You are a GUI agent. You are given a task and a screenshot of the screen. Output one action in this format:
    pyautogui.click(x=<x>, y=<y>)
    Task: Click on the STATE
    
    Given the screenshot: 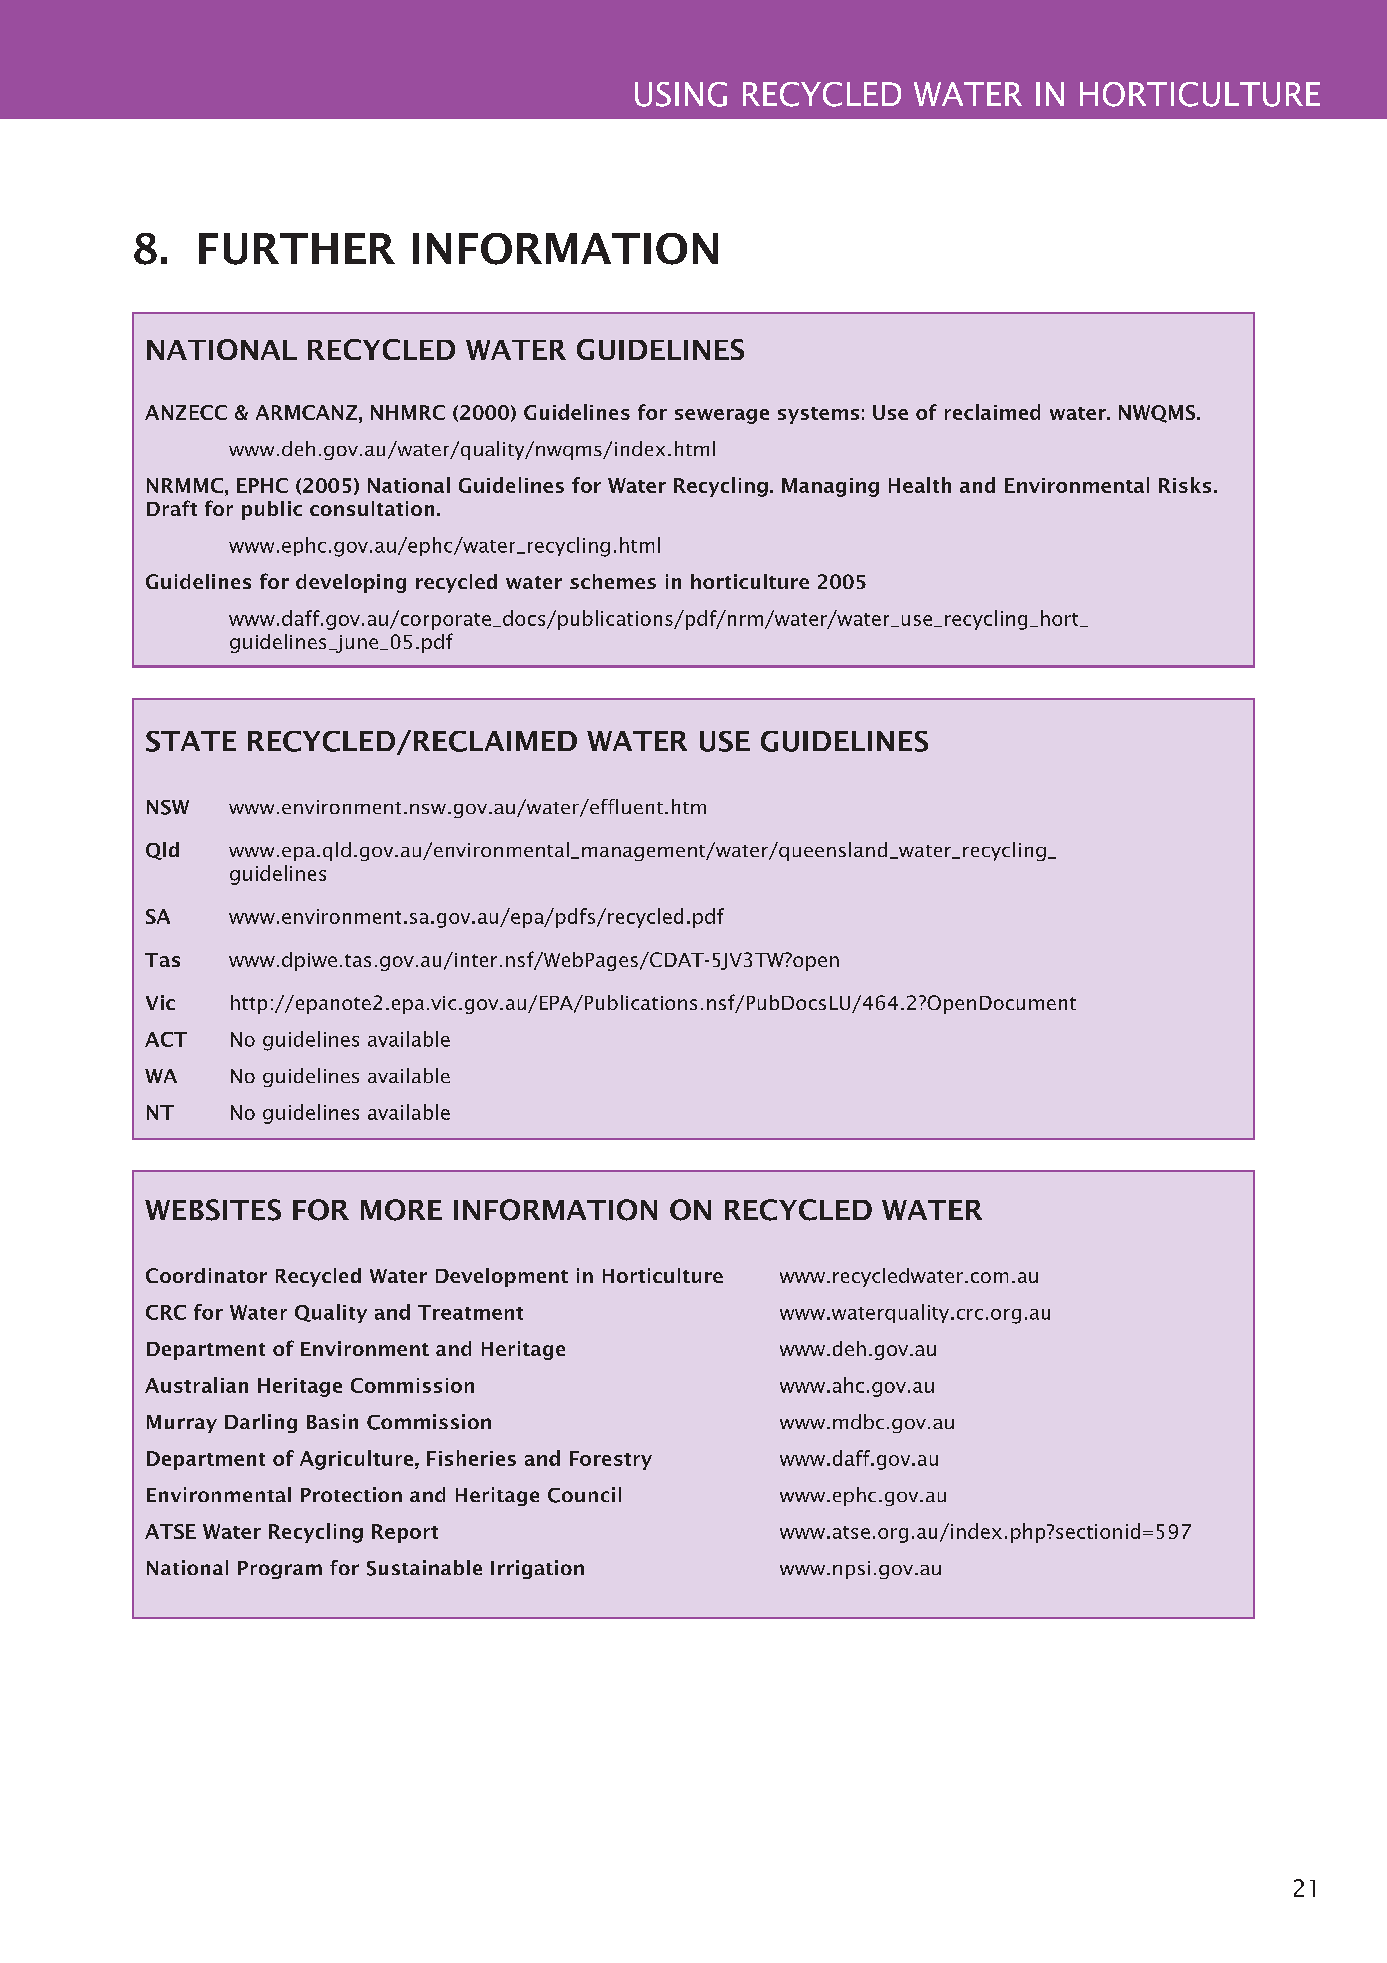 What is the action you would take?
    pyautogui.click(x=191, y=741)
